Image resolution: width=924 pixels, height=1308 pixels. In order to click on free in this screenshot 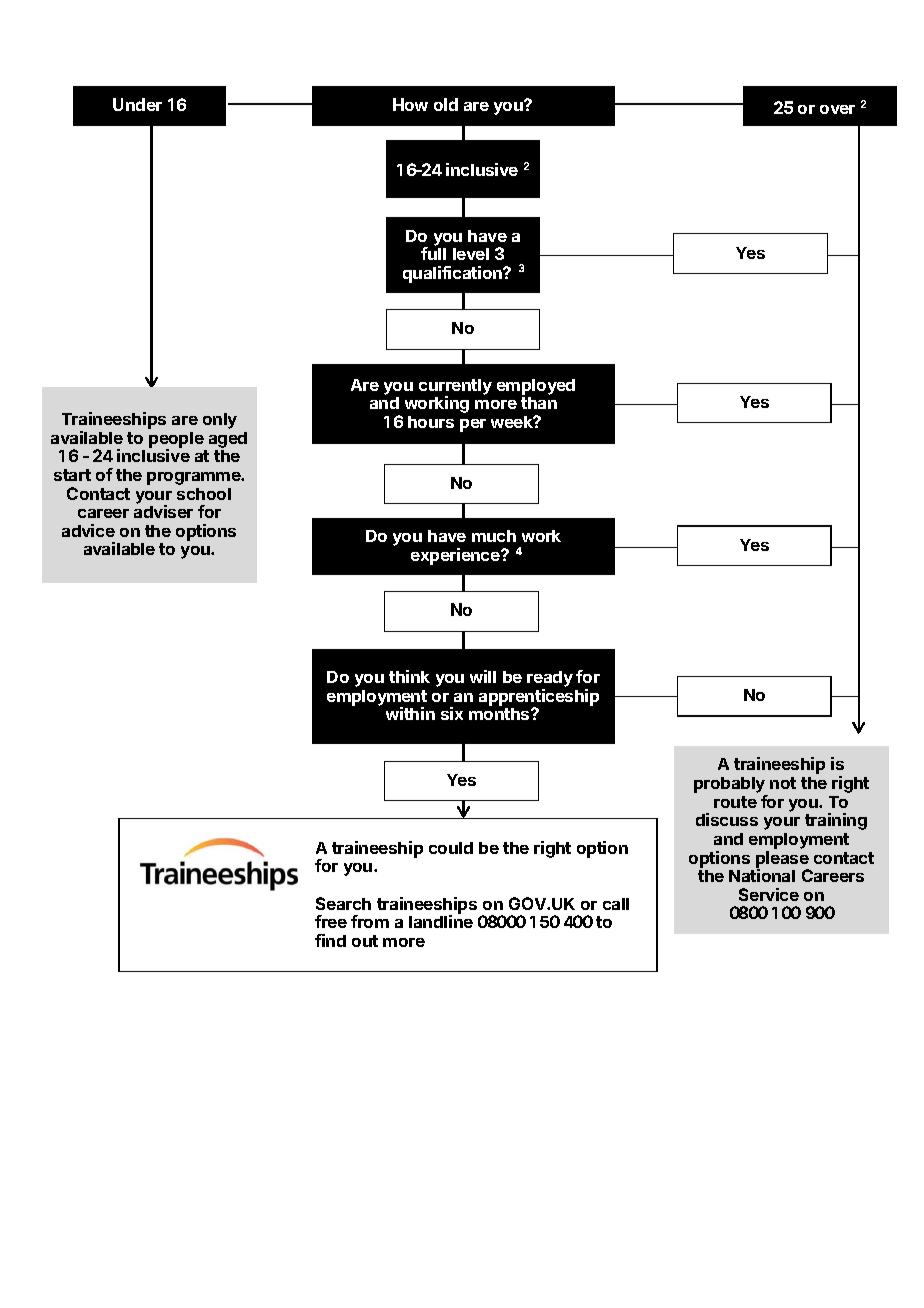, I will do `click(331, 921)`.
